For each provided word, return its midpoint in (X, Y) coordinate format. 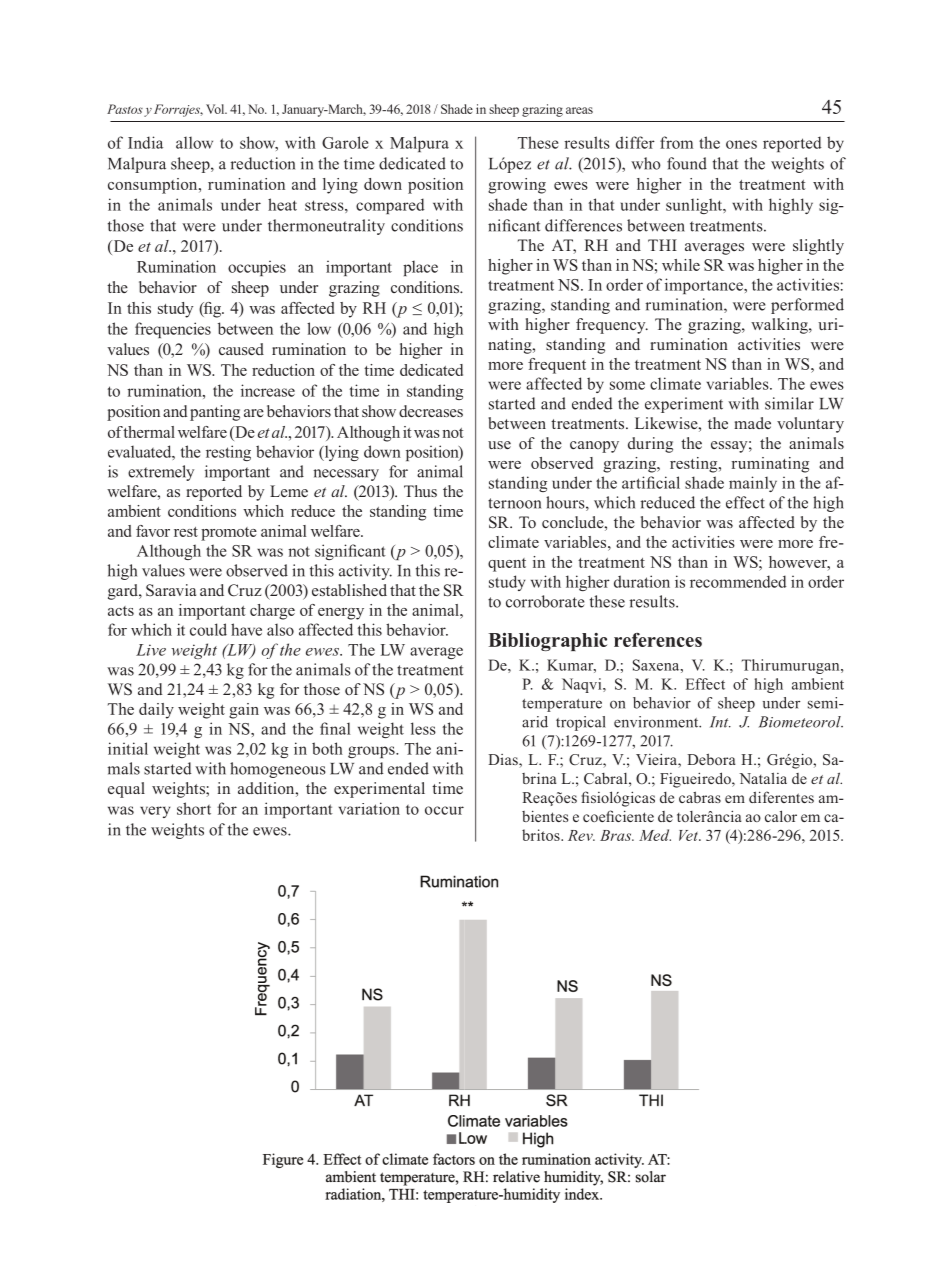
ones (741, 144)
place (420, 268)
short (194, 808)
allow (194, 142)
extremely (161, 473)
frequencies (173, 330)
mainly (753, 484)
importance (705, 286)
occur (444, 810)
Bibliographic (547, 642)
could (208, 629)
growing (517, 186)
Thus (420, 491)
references (658, 640)
